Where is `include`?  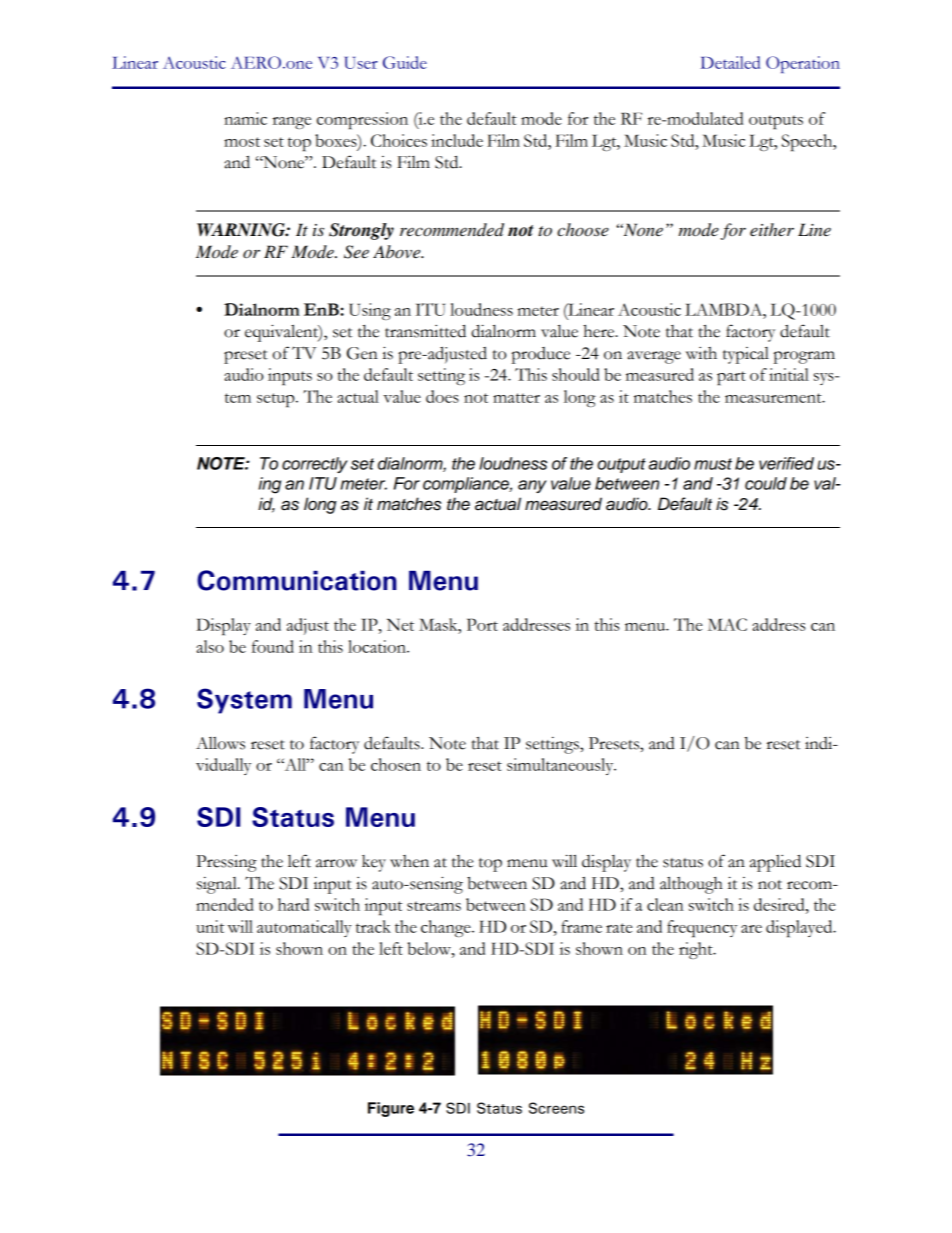 include is located at coordinates (457, 140).
